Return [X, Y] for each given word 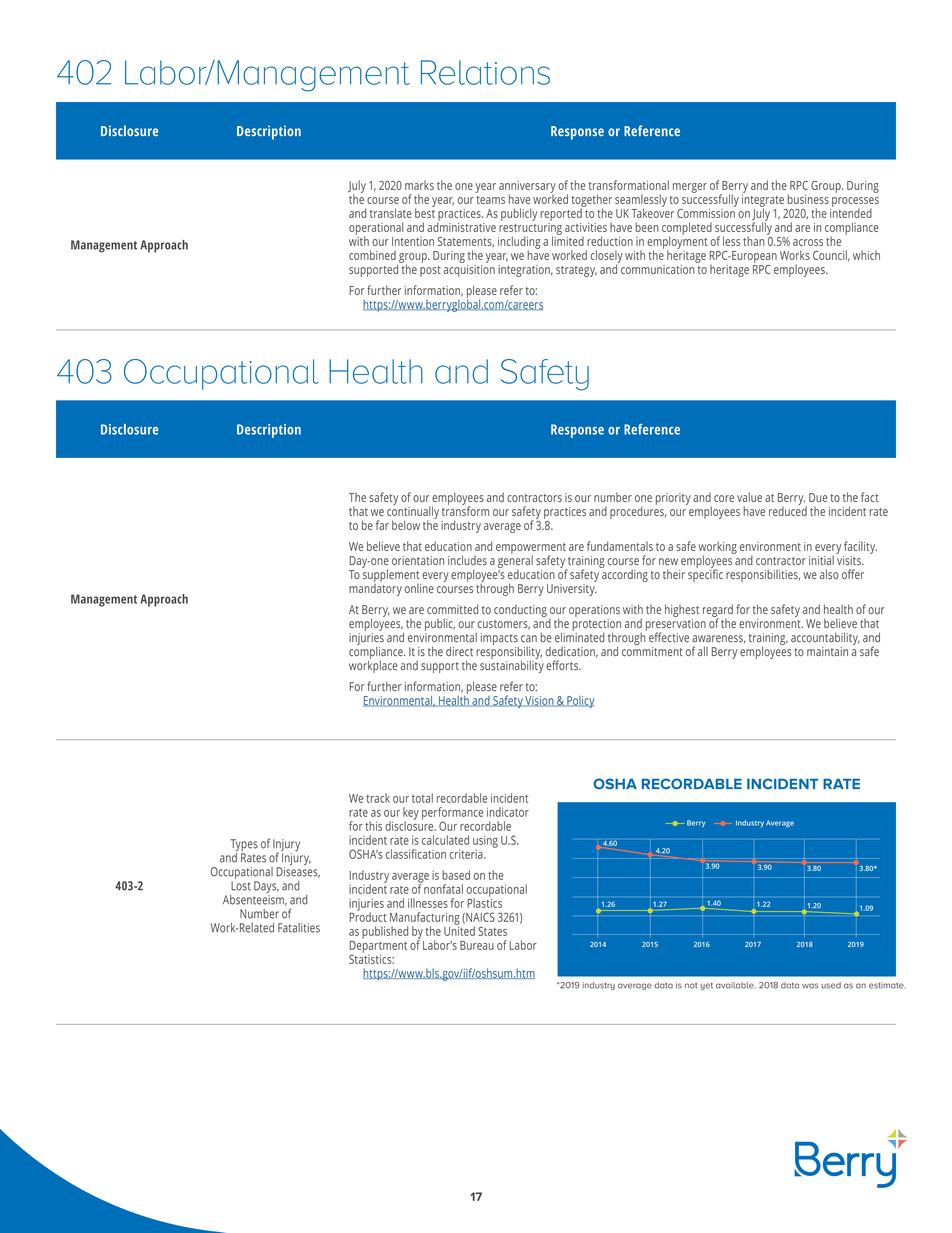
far [382, 525]
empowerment [531, 549]
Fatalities [299, 928]
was [810, 986]
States [492, 931]
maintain [827, 651]
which [866, 255]
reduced [788, 510]
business [808, 199]
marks [419, 185]
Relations [485, 72]
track [378, 798]
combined [372, 255]
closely [606, 257]
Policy [579, 702]
